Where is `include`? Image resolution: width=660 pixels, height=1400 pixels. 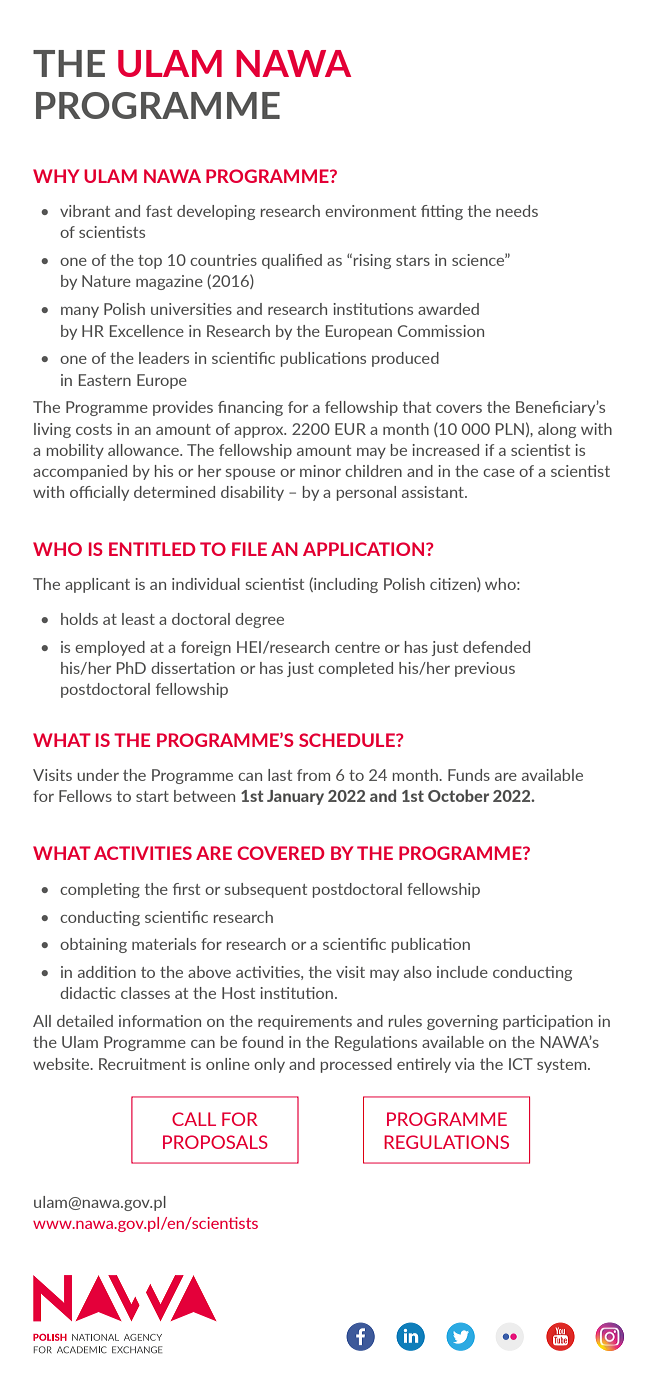
include is located at coordinates (462, 972).
